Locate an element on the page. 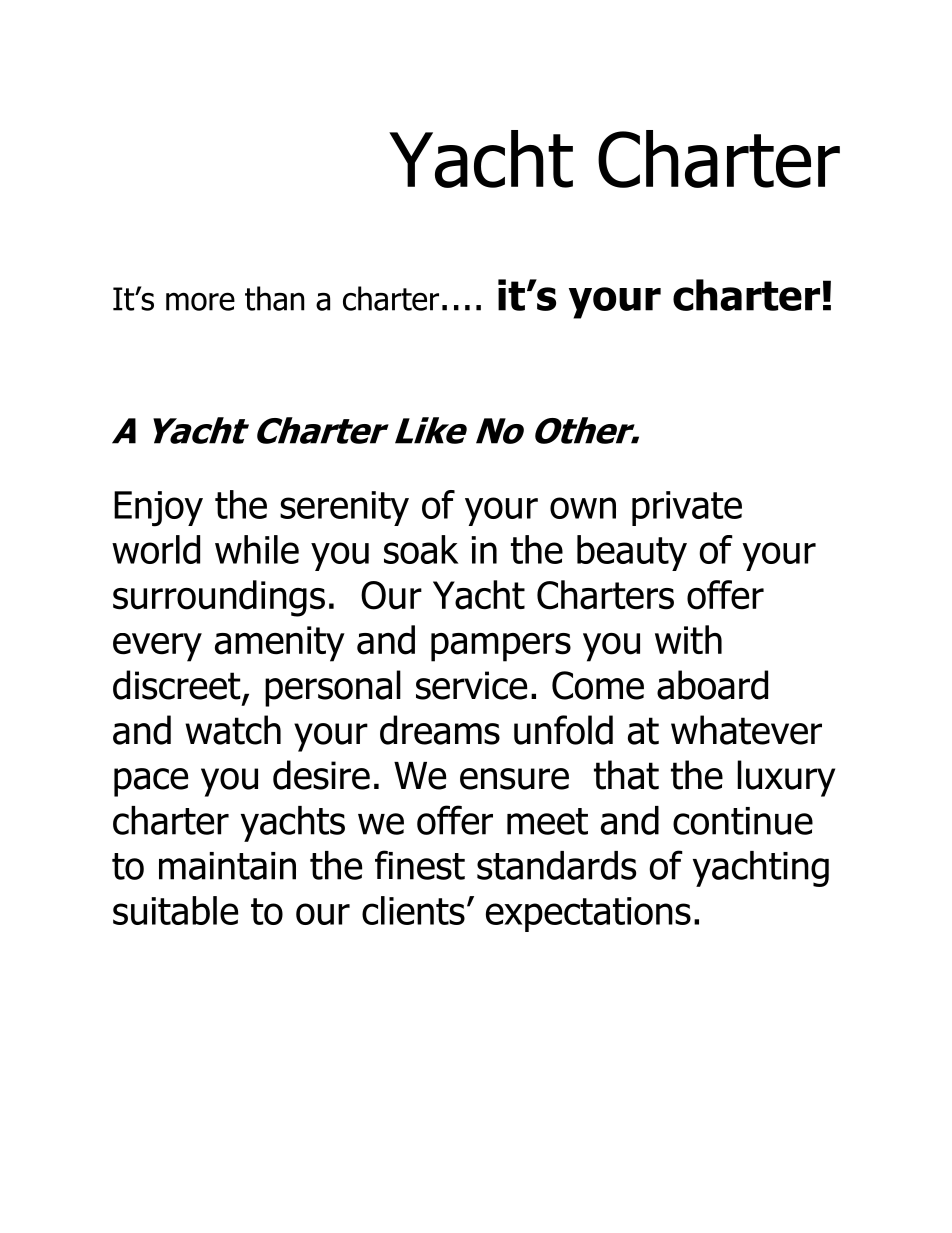  private is located at coordinates (687, 508).
